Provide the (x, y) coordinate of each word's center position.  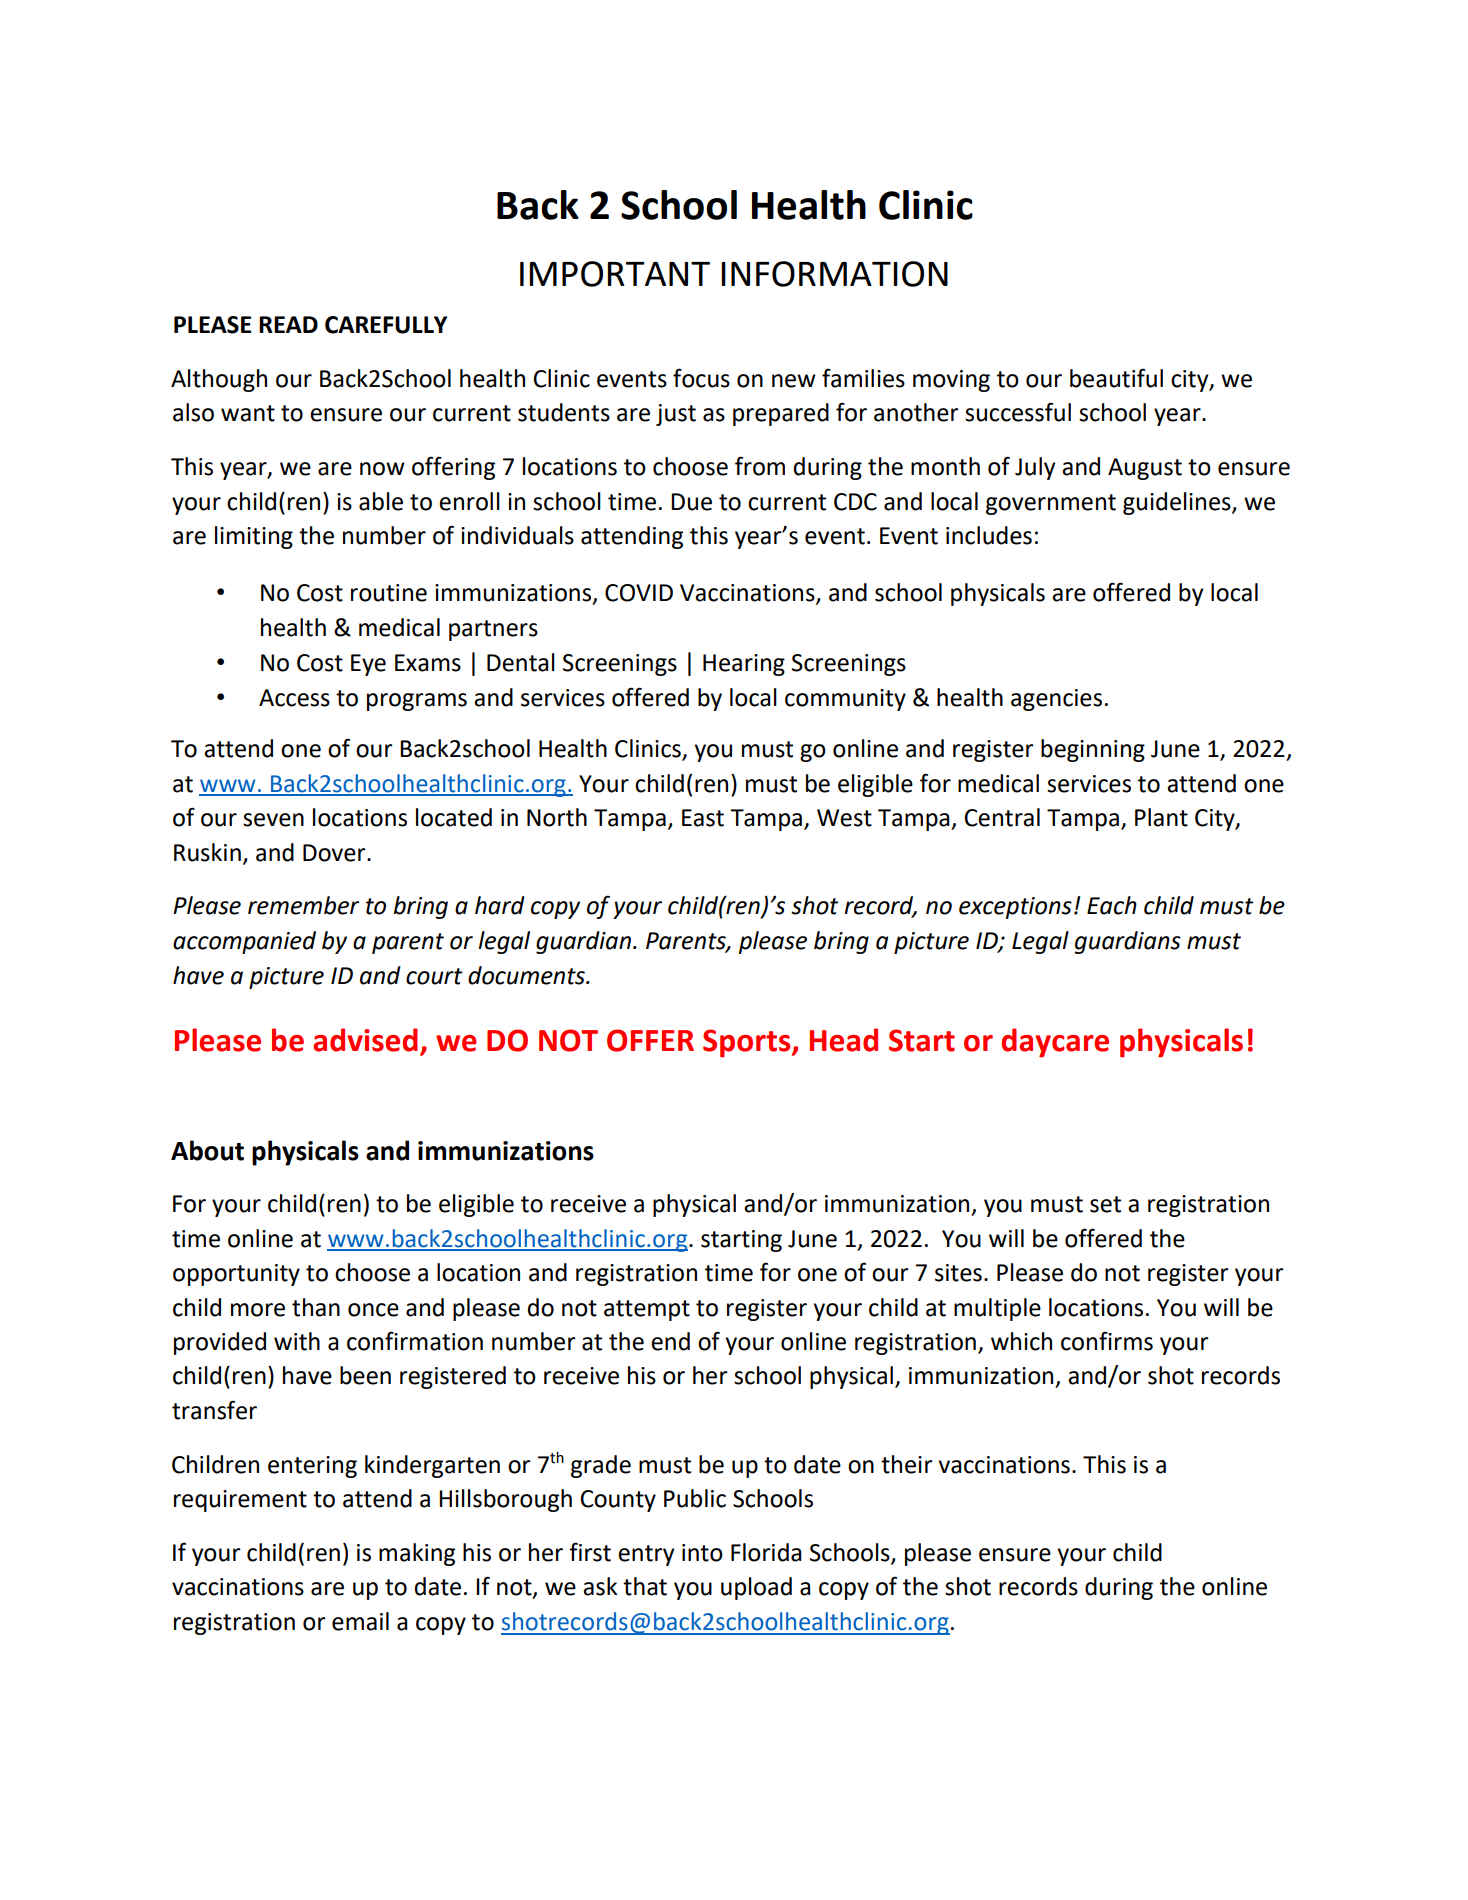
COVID (639, 593)
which (1021, 1341)
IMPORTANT (615, 274)
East (703, 818)
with (297, 1341)
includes (989, 535)
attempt (647, 1310)
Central (1002, 817)
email (360, 1621)
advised (365, 1040)
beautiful (1116, 378)
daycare (1055, 1043)
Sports (748, 1043)
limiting (254, 537)
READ (288, 324)
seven (273, 820)
